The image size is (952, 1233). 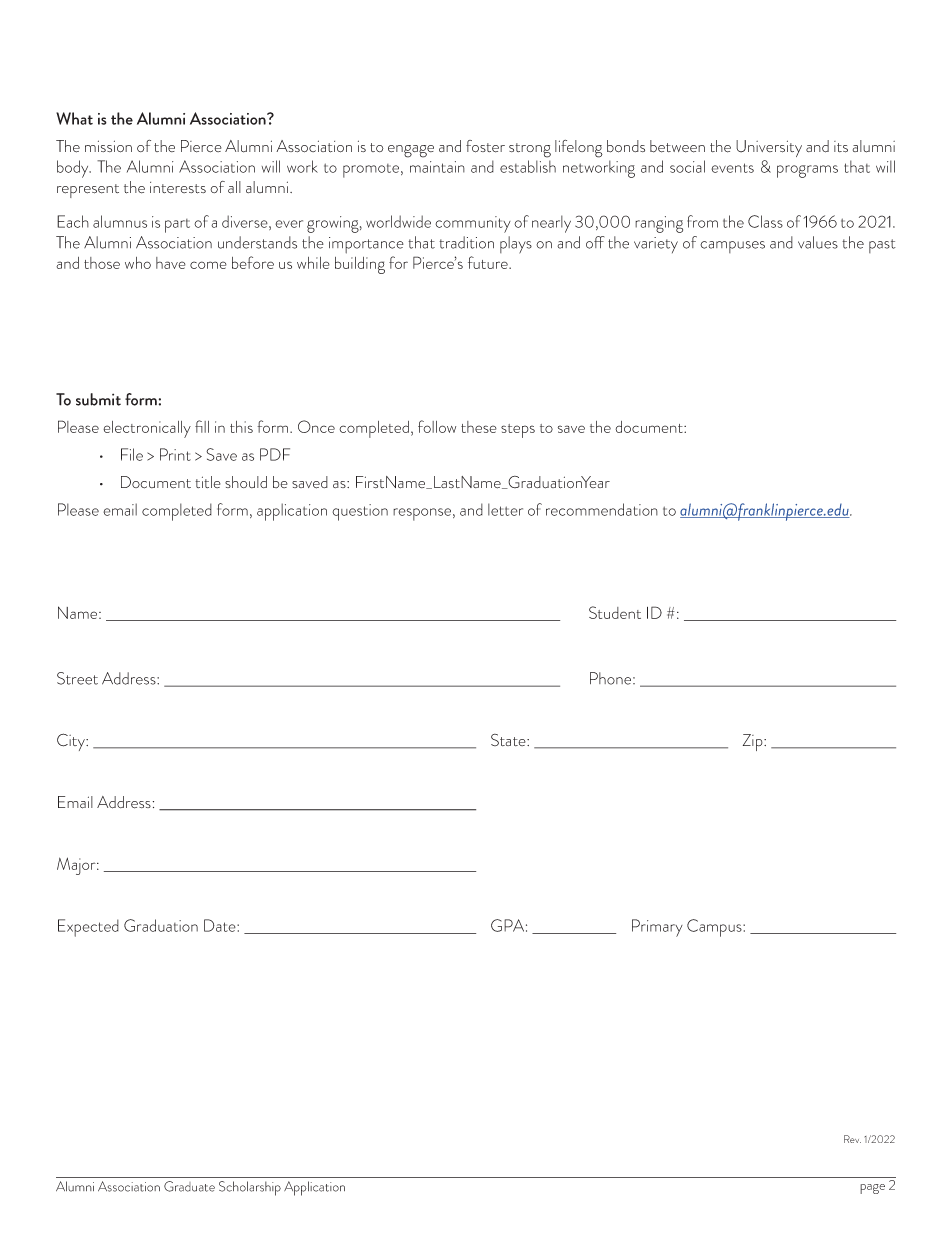 What do you see at coordinates (189, 1186) in the screenshot?
I see `Graduate` at bounding box center [189, 1186].
